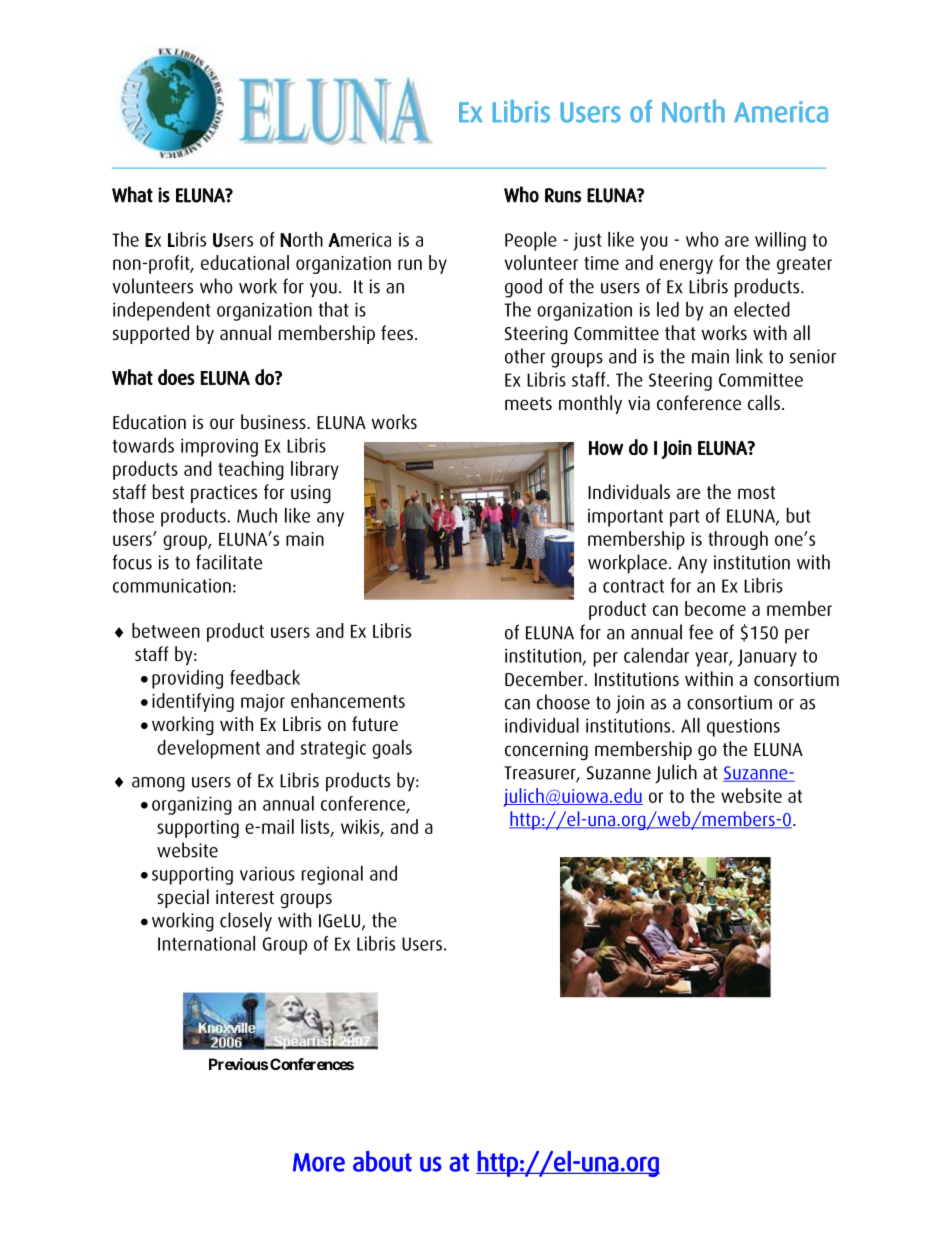 This screenshot has height=1233, width=952. I want to click on December, so click(545, 678).
